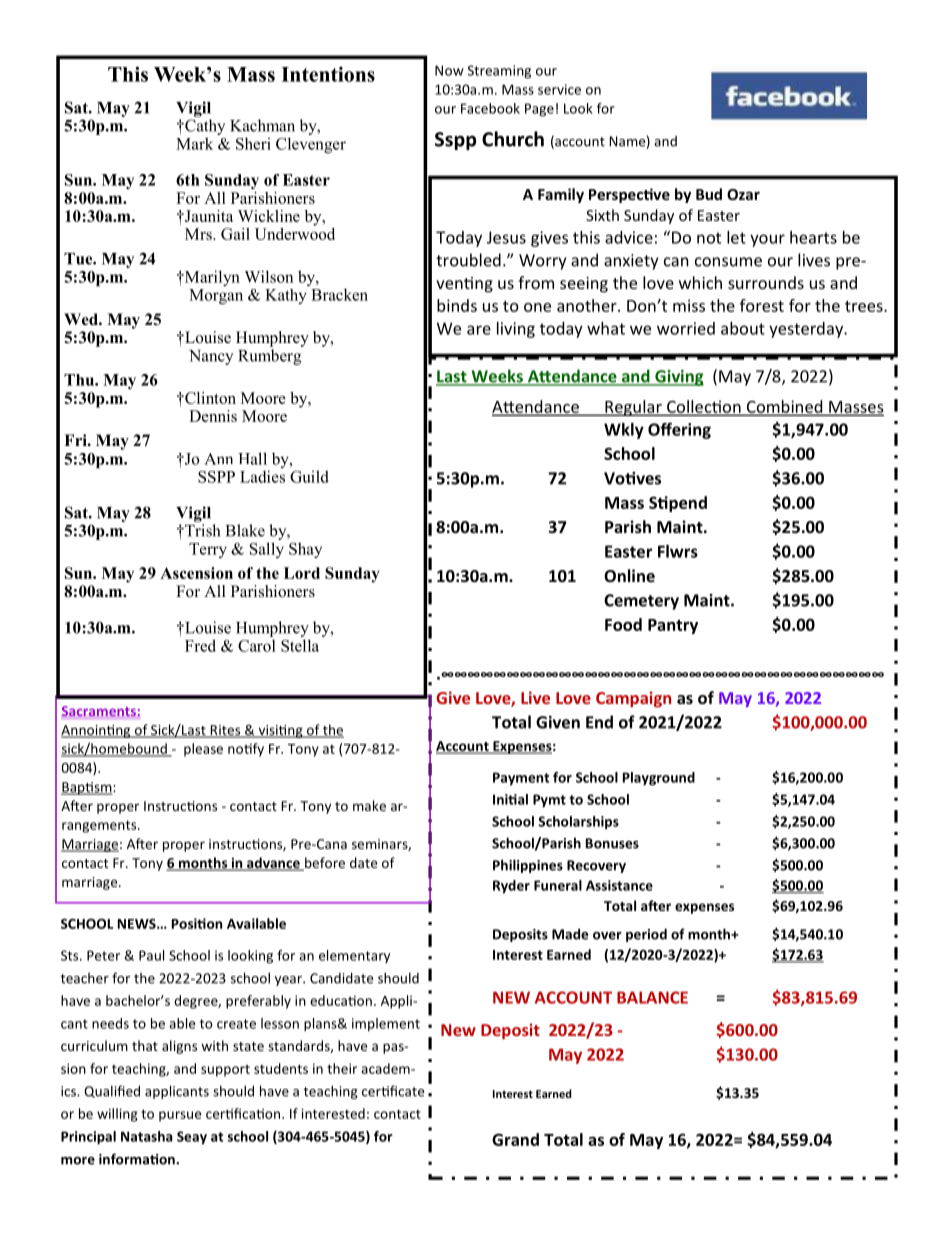  I want to click on pursue, so click(180, 1116).
